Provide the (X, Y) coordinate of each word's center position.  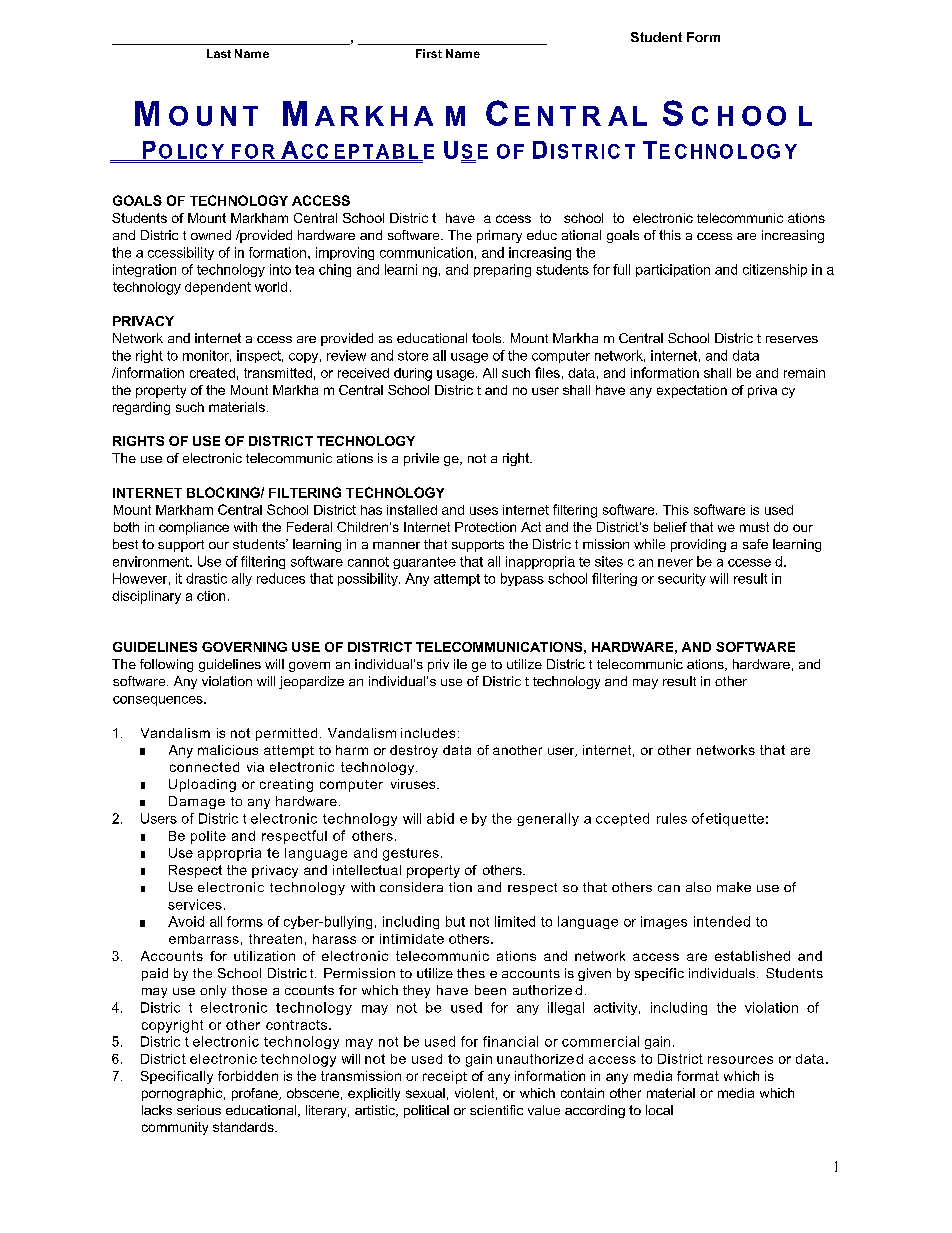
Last (219, 53)
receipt (445, 1077)
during (413, 374)
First (429, 53)
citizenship (775, 270)
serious (199, 1110)
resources (740, 1060)
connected (204, 767)
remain (804, 373)
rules (672, 818)
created (212, 373)
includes (428, 733)
